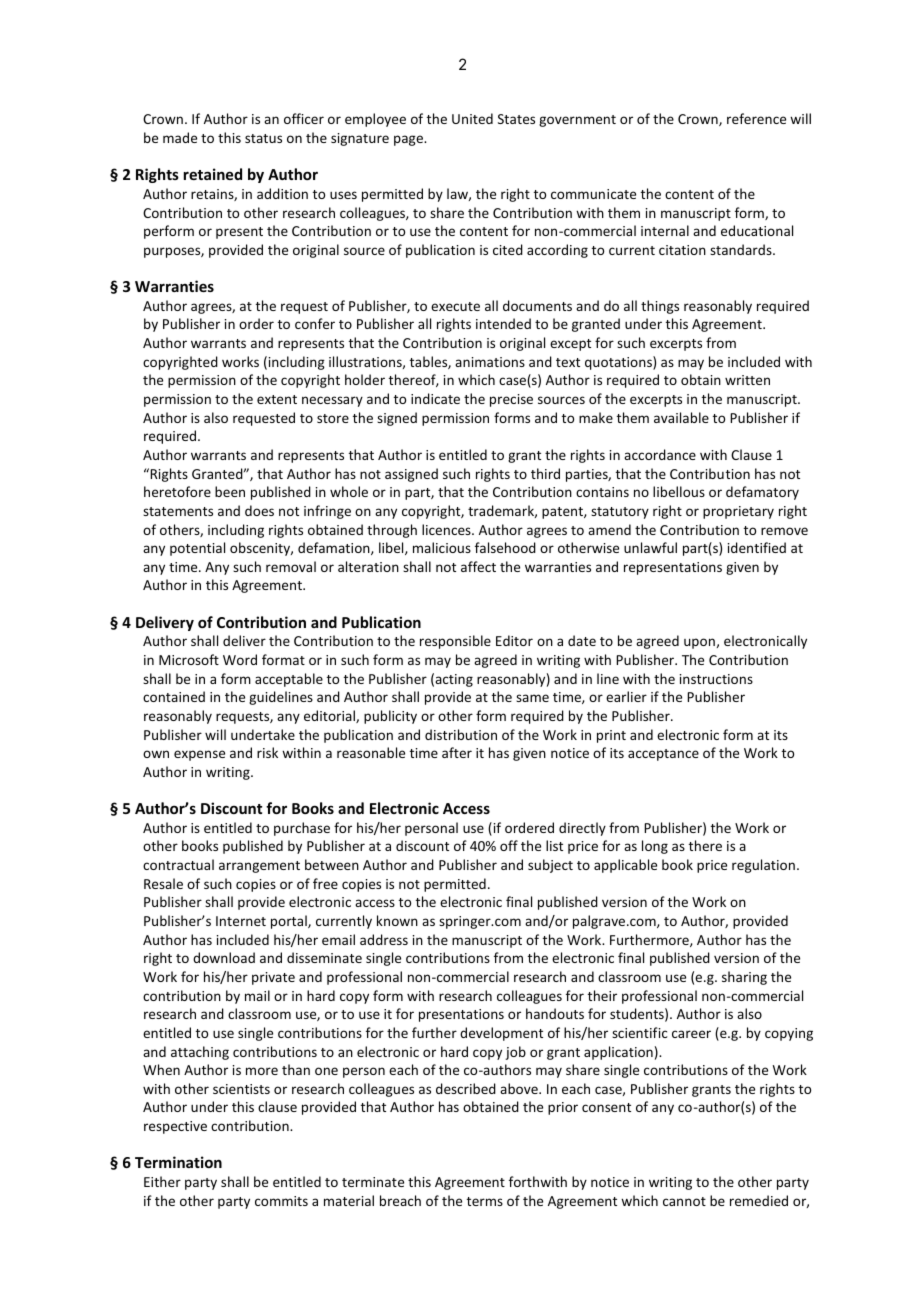  I want to click on responsible, so click(455, 642).
